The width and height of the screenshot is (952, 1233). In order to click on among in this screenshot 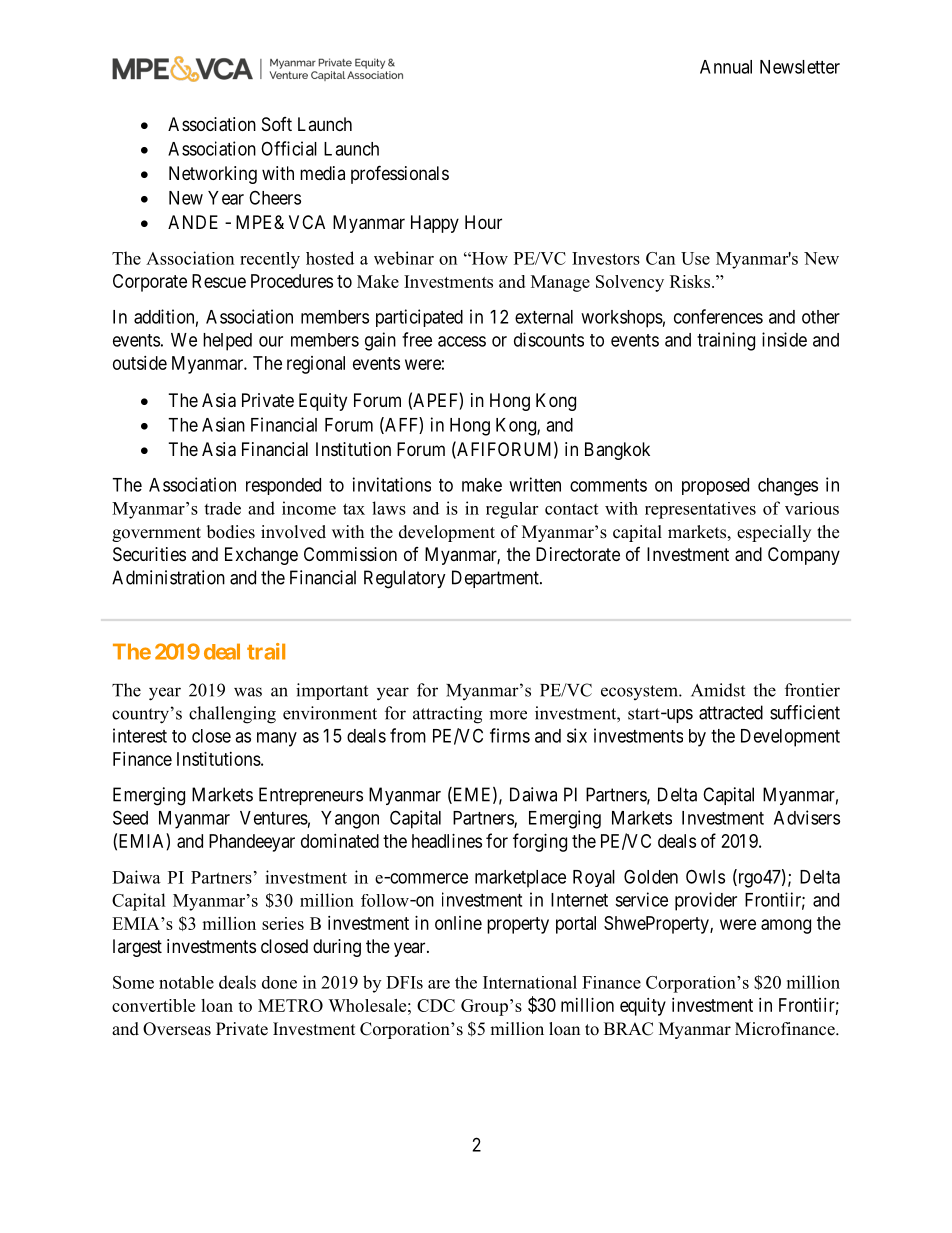, I will do `click(786, 926)`.
